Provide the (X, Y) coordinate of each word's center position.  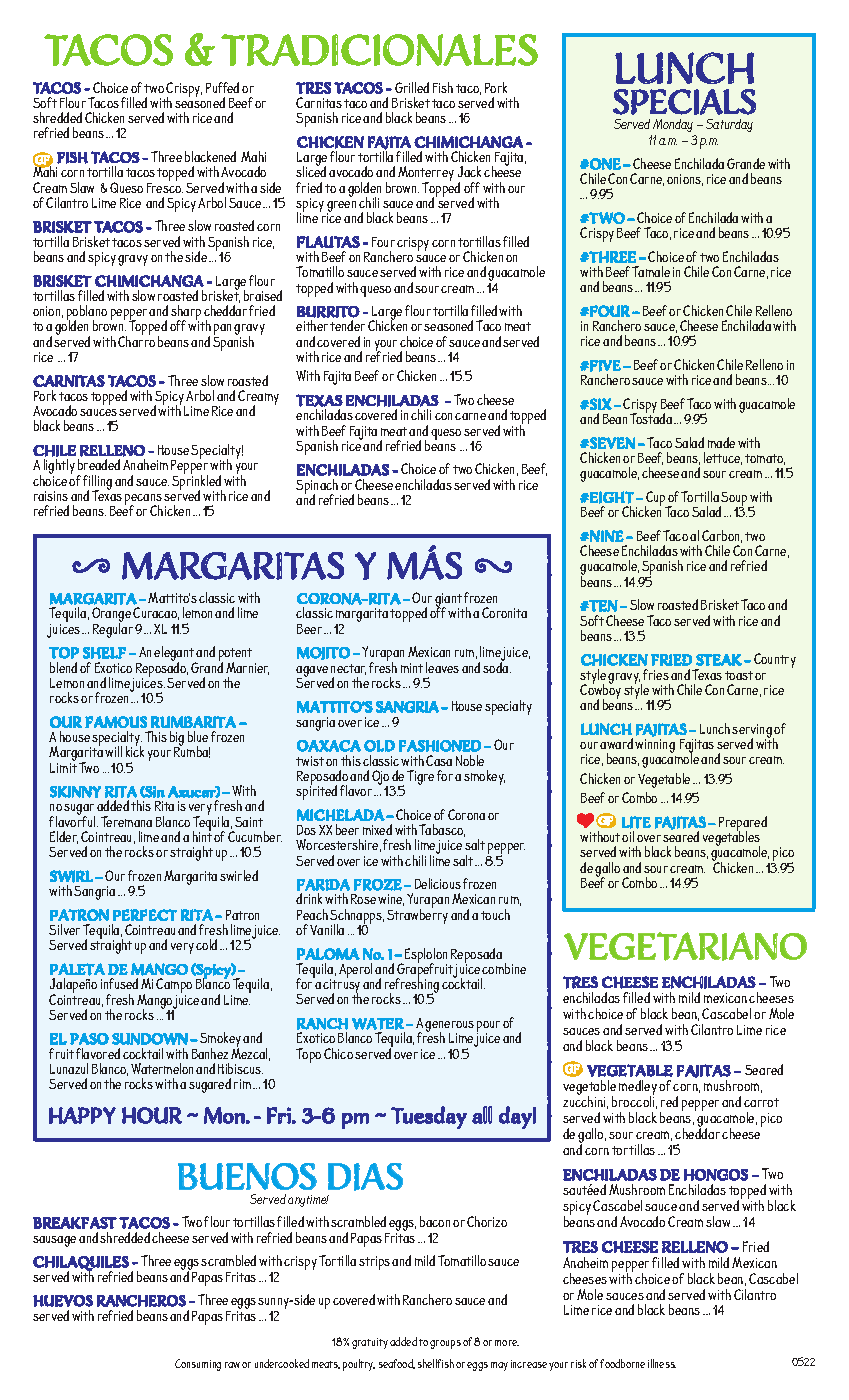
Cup (656, 500)
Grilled (412, 87)
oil (628, 836)
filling (97, 483)
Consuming (198, 1365)
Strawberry (417, 915)
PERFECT (145, 915)
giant (449, 601)
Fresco (165, 186)
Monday (673, 125)
